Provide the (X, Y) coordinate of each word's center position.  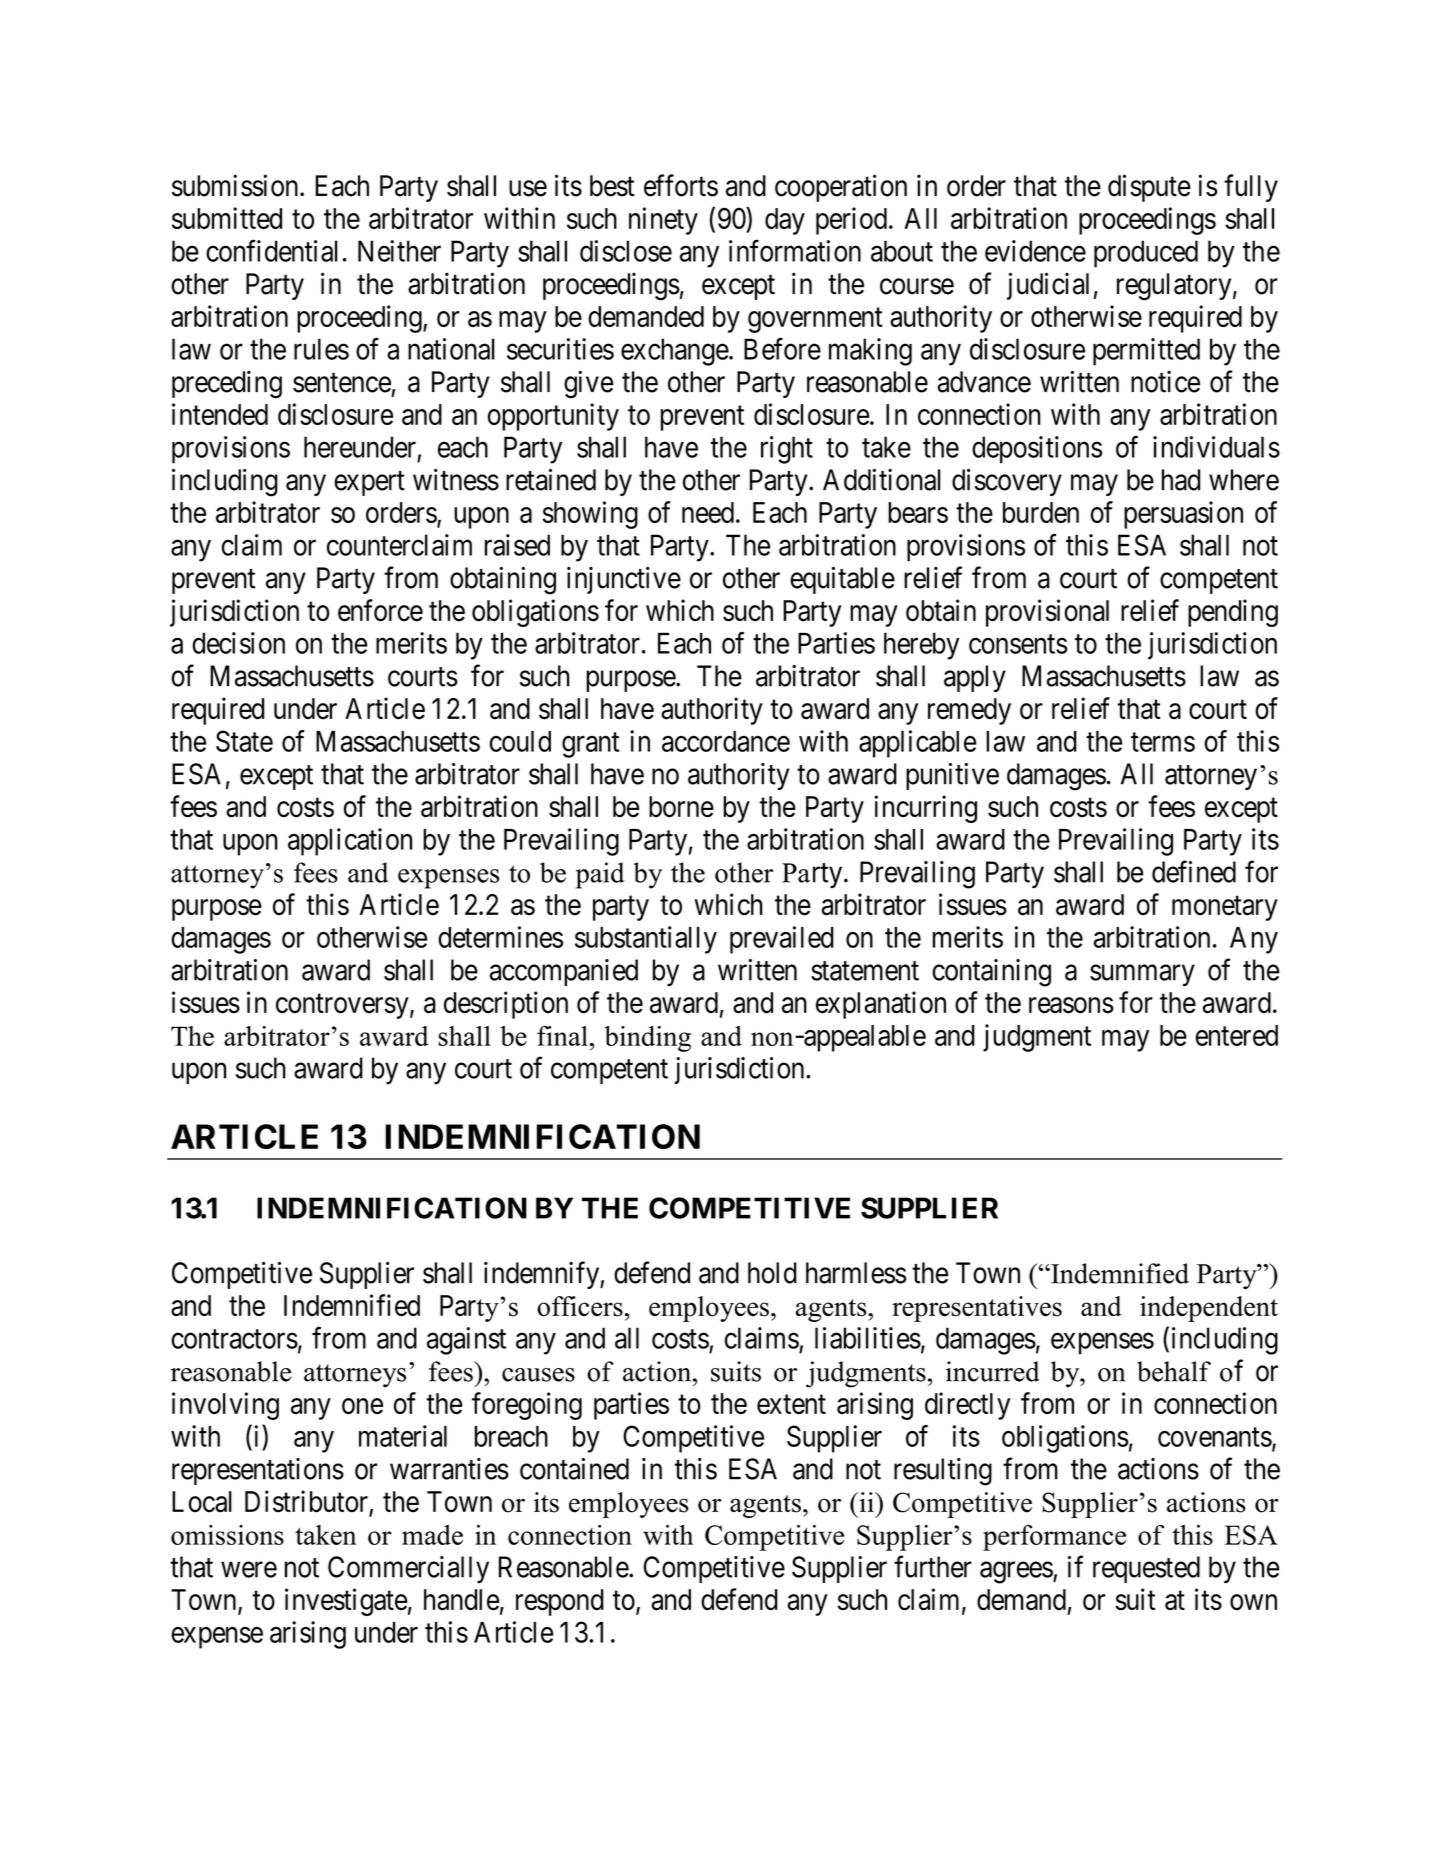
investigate (346, 1602)
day (785, 221)
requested (1146, 1569)
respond (560, 1602)
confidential (272, 251)
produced (1146, 254)
